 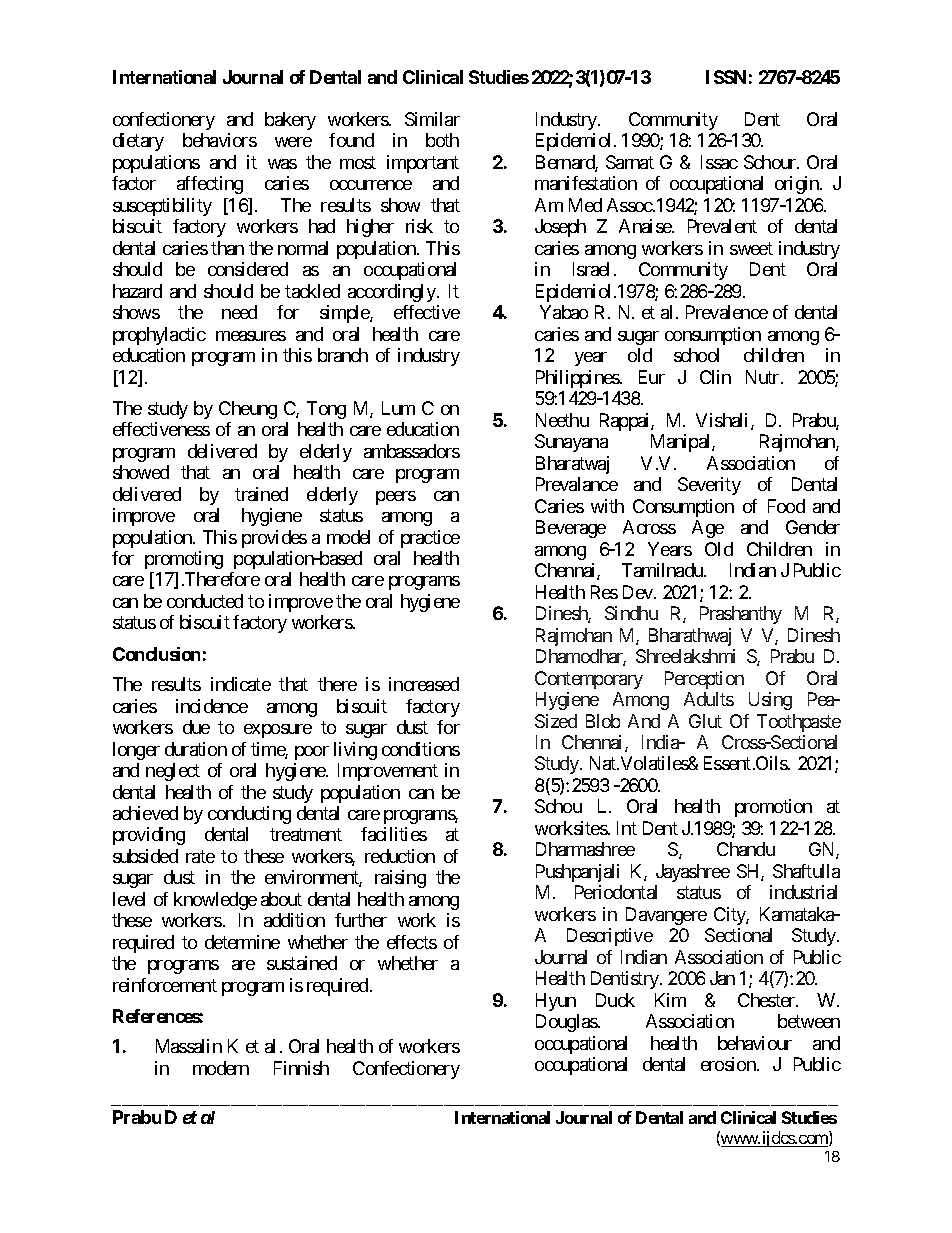 I want to click on measures, so click(x=251, y=336).
